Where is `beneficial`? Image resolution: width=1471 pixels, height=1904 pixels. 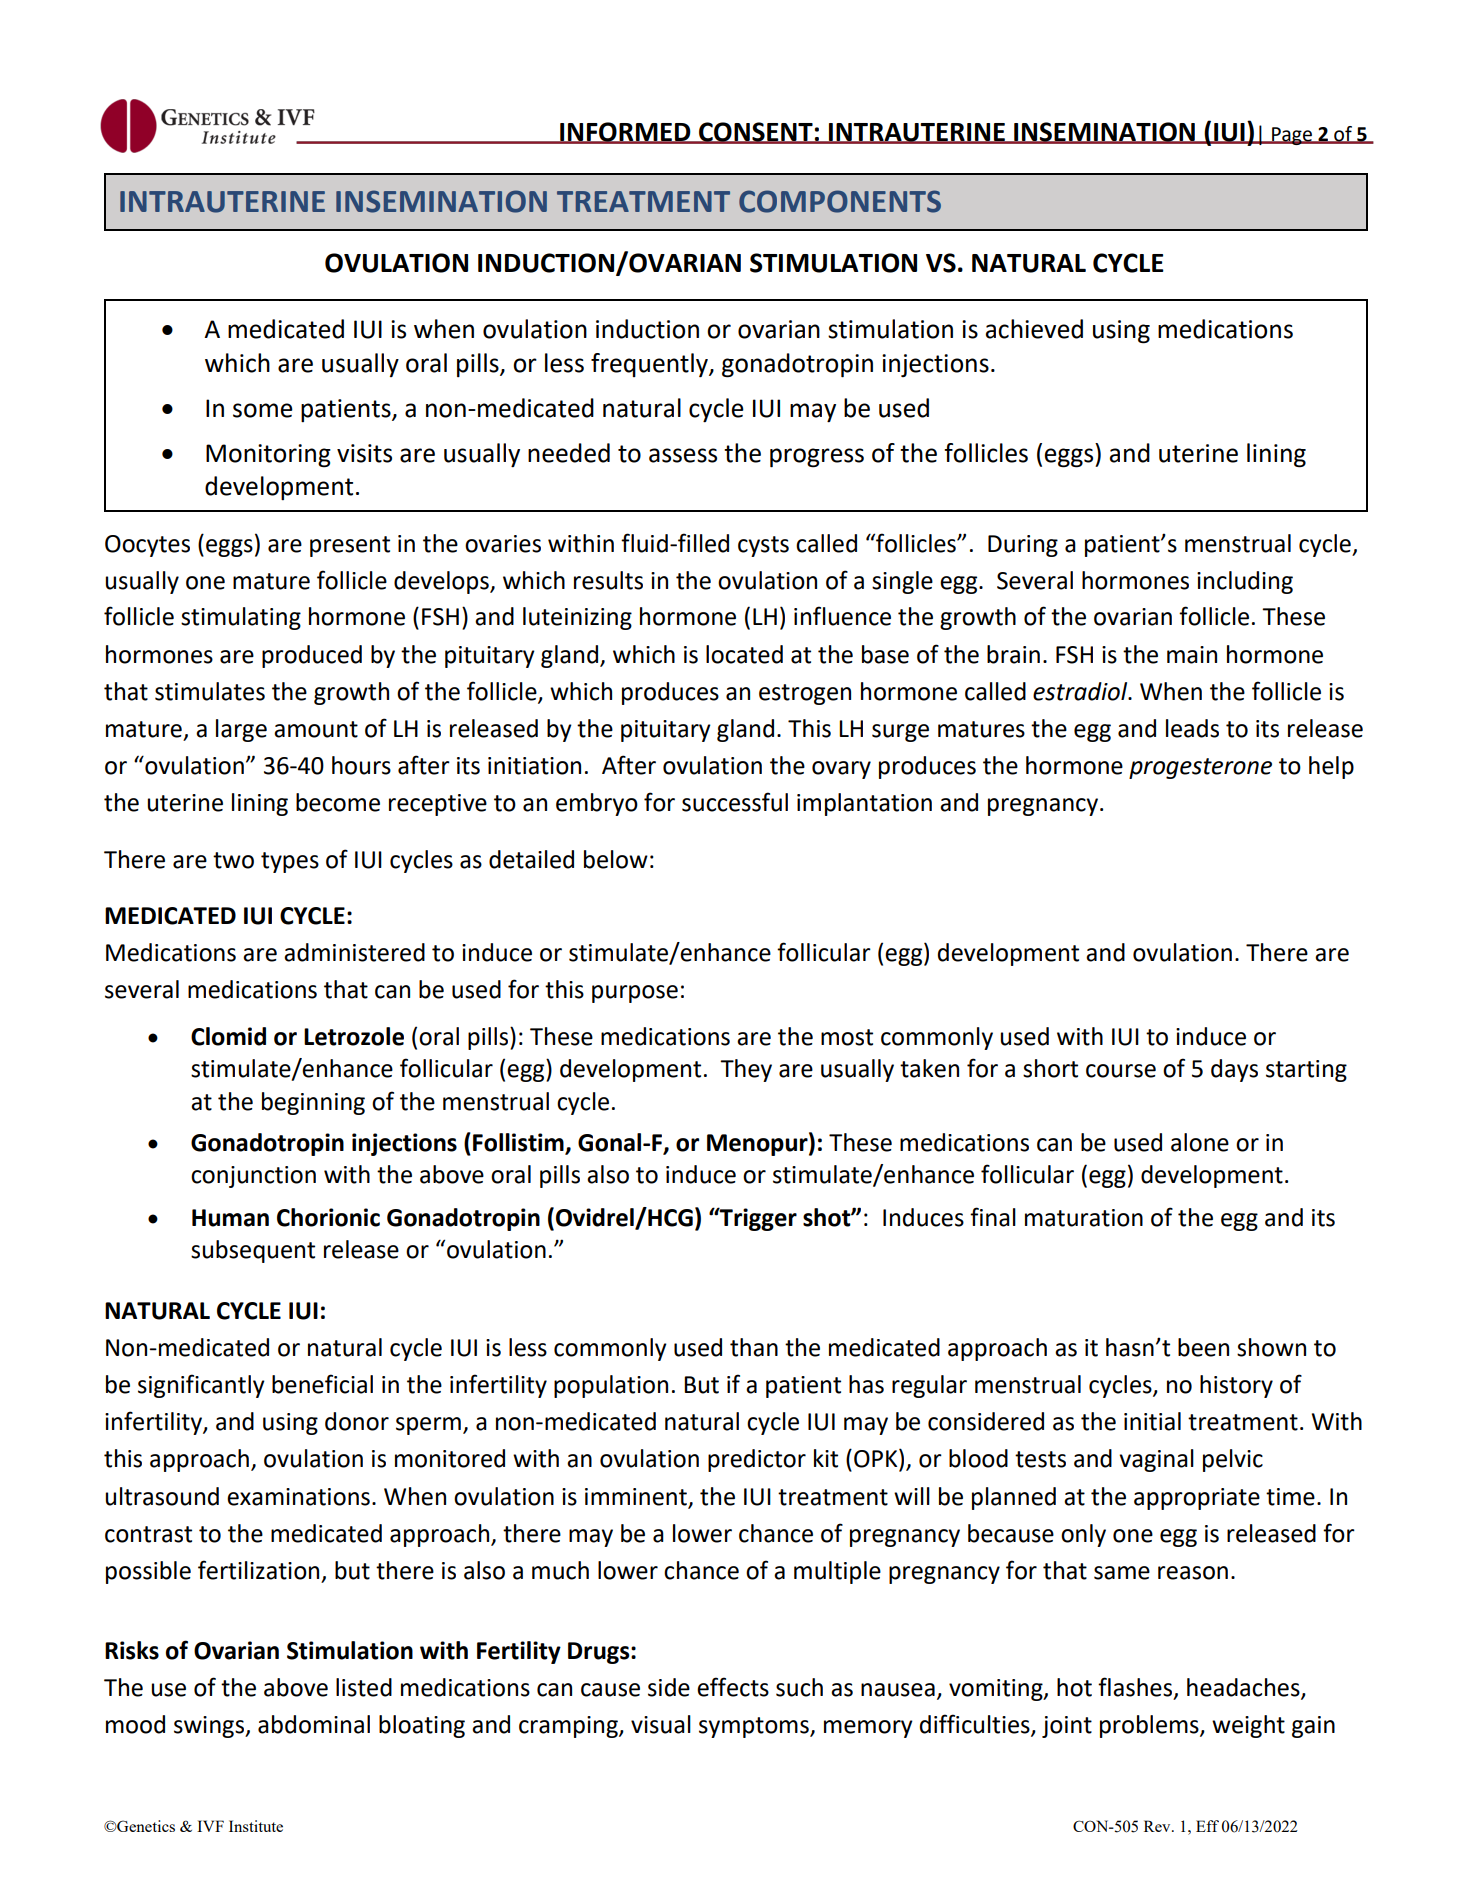
beneficial is located at coordinates (322, 1384).
